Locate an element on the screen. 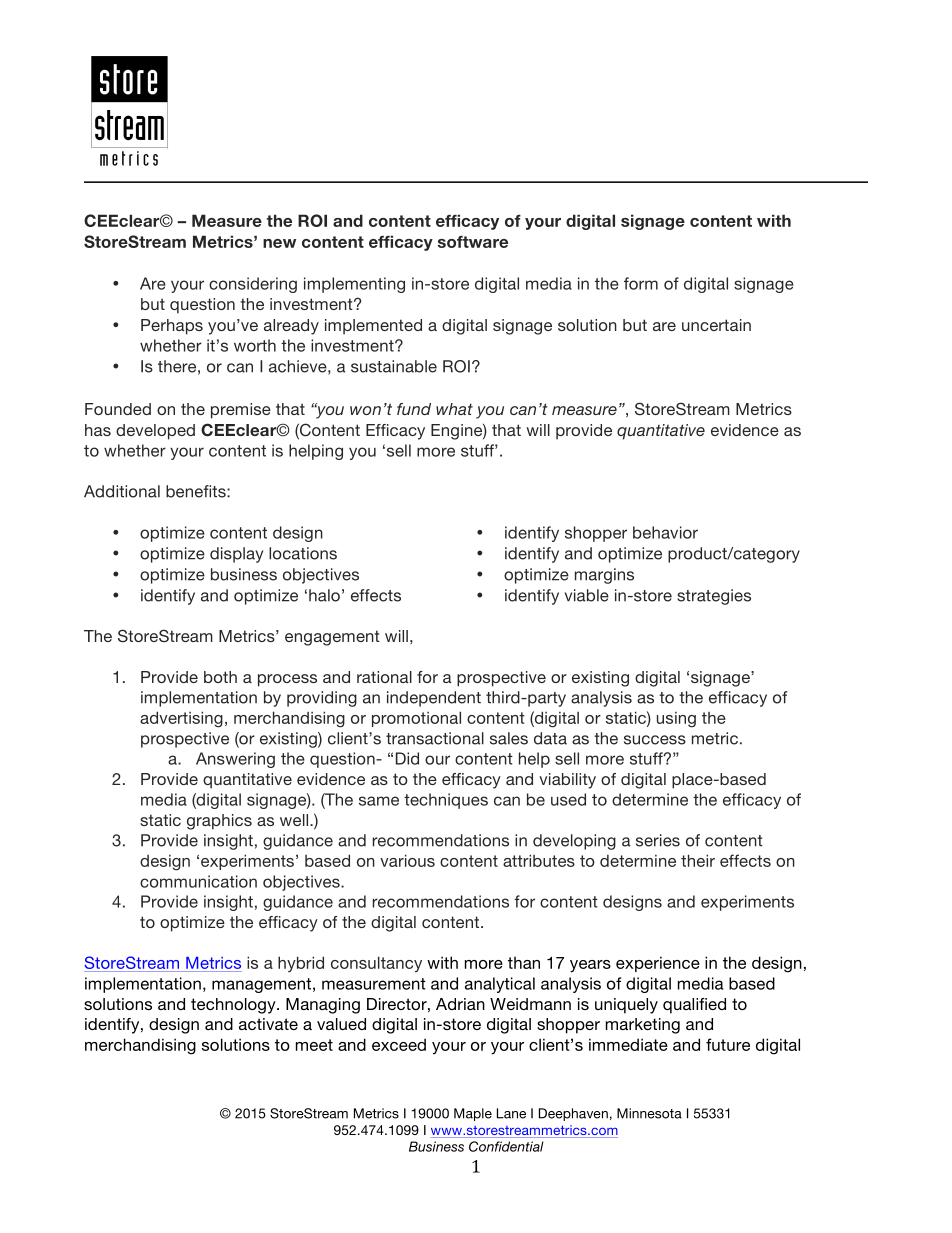 This screenshot has height=1233, width=952. implementing is located at coordinates (354, 285).
